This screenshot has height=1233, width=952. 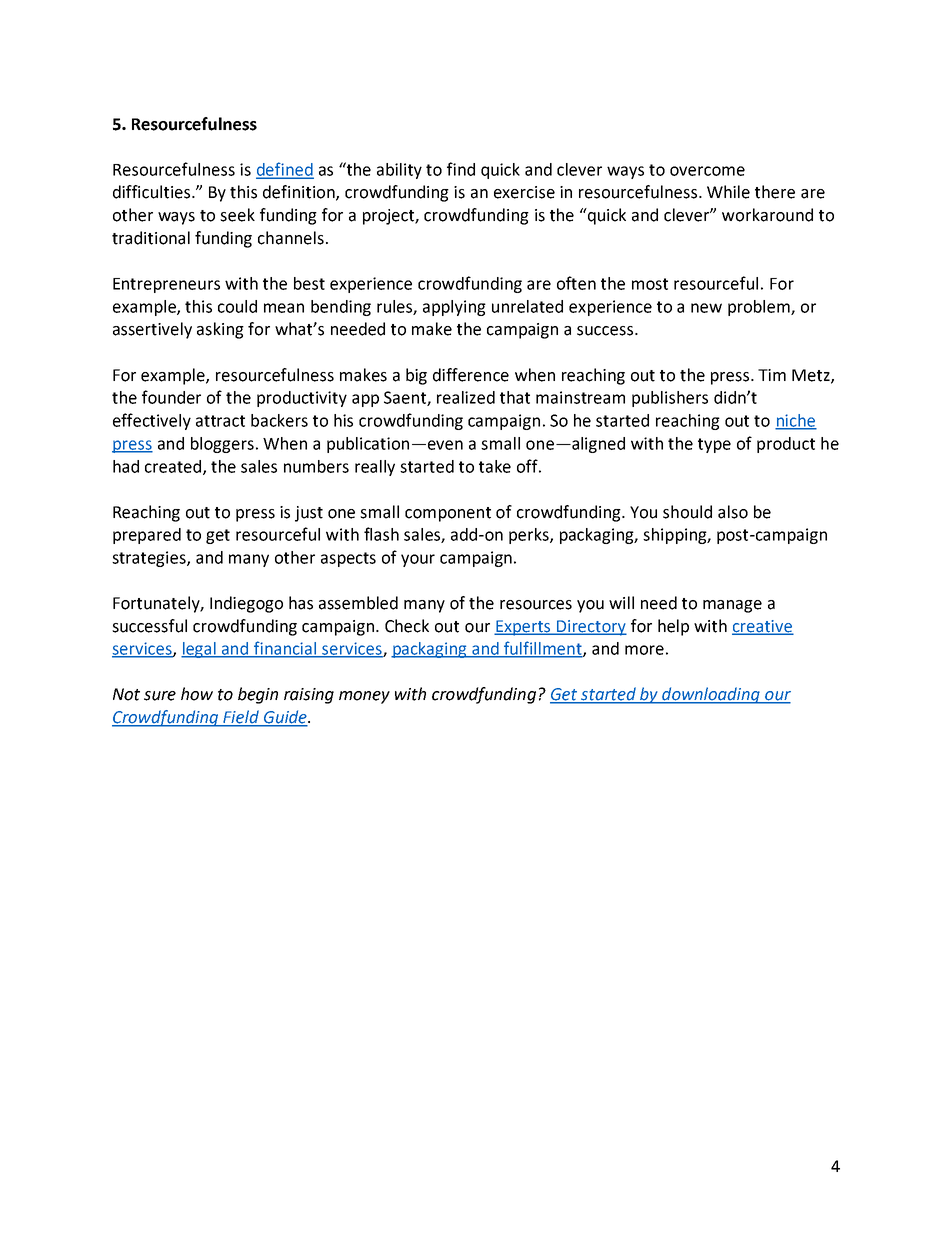 I want to click on prepared, so click(x=147, y=536).
